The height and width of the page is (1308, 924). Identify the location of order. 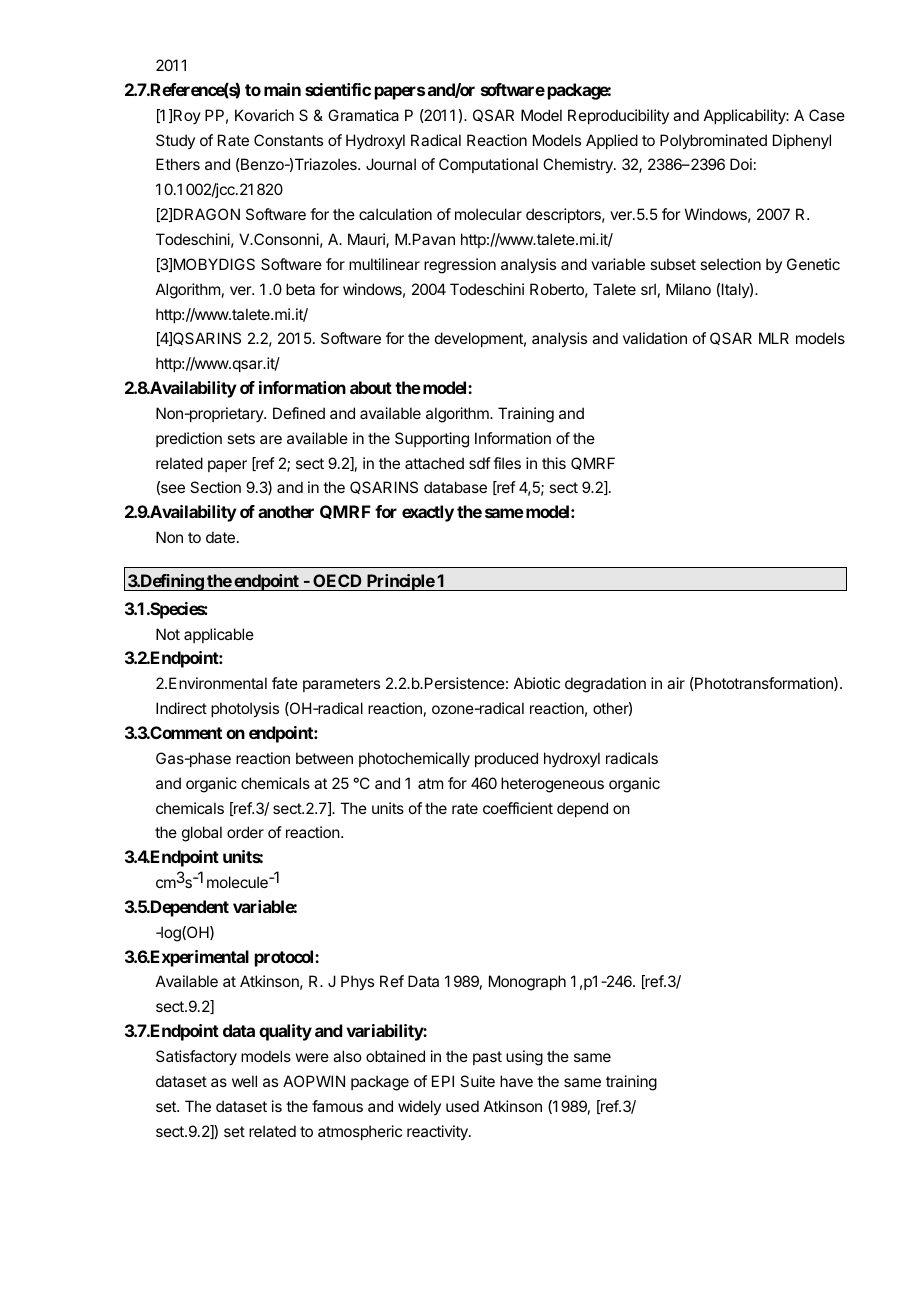
(245, 832).
